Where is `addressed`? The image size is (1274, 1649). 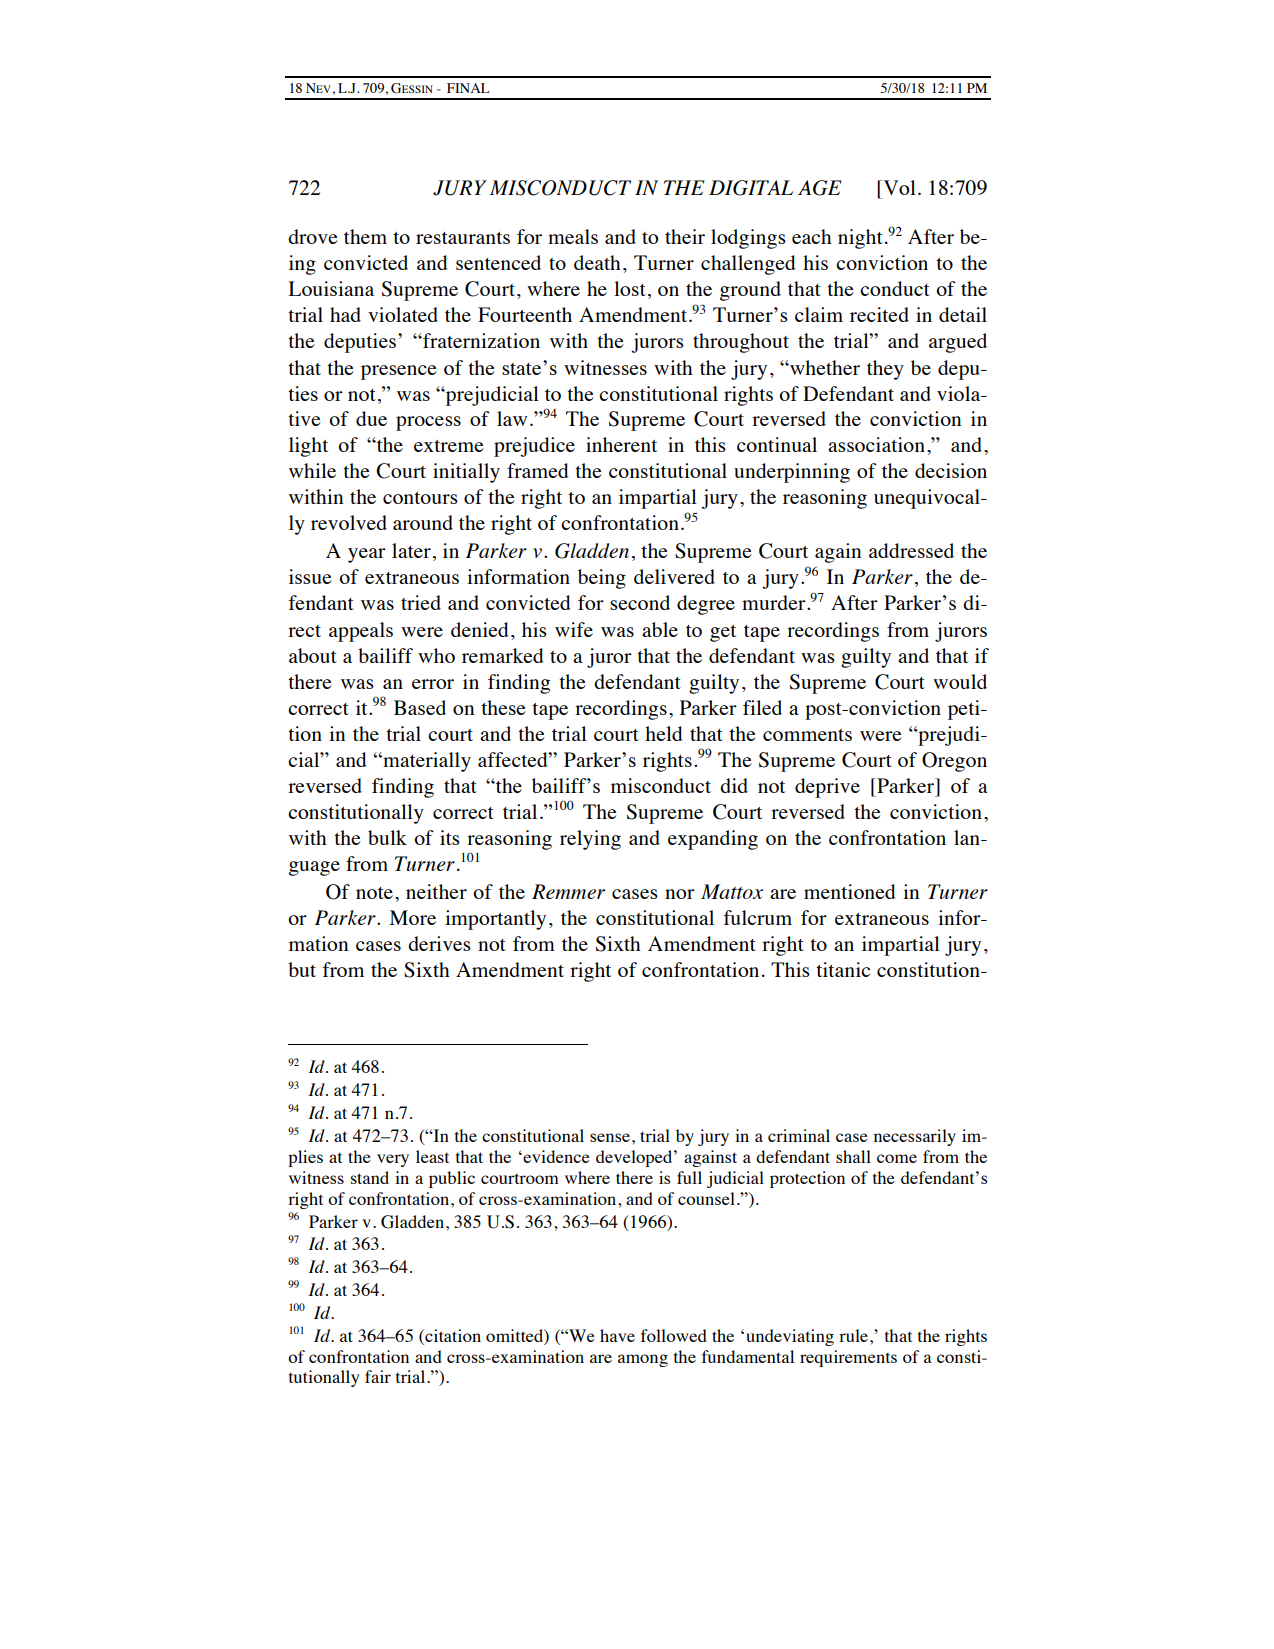
addressed is located at coordinates (911, 550).
